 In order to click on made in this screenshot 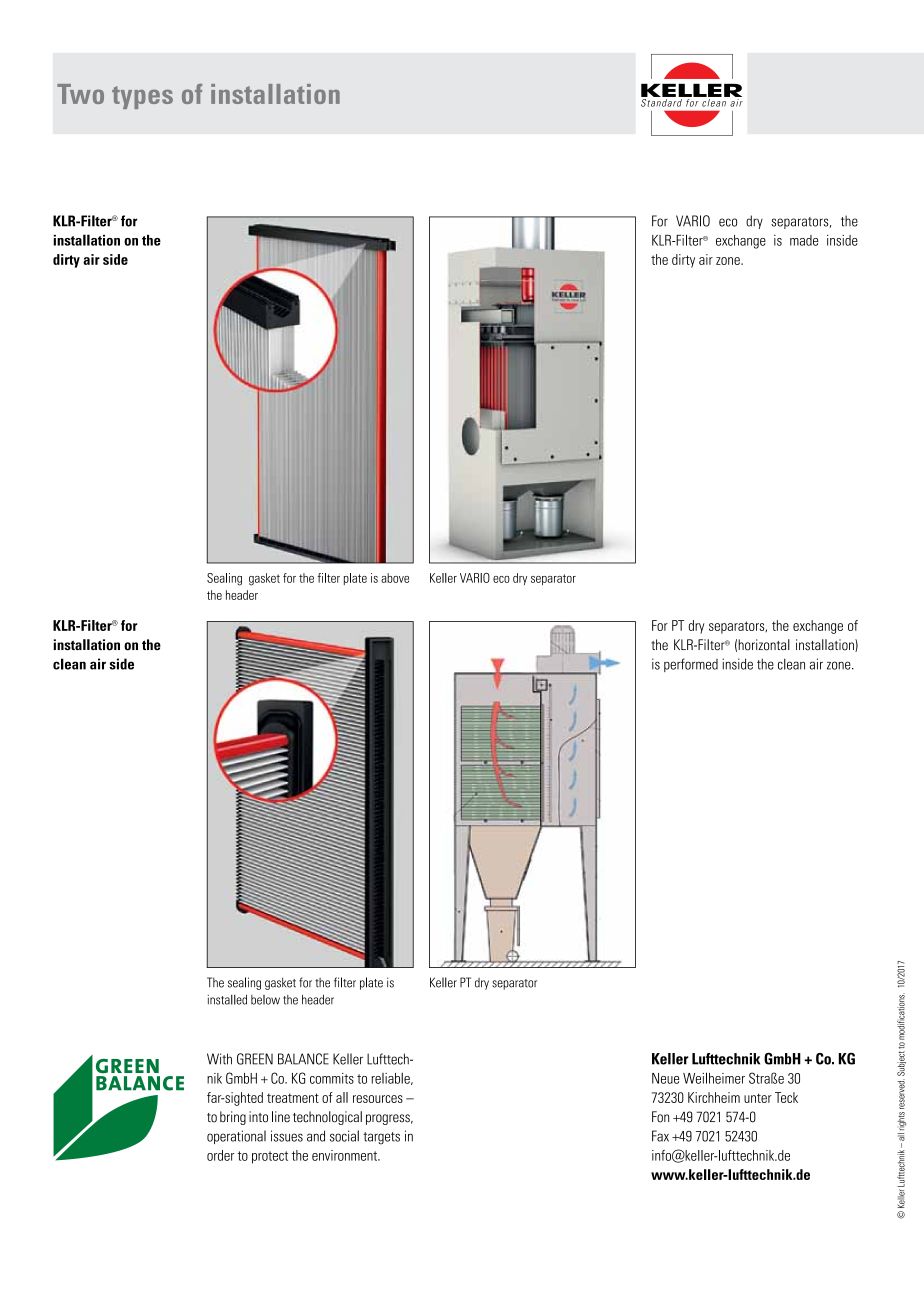, I will do `click(804, 240)`.
